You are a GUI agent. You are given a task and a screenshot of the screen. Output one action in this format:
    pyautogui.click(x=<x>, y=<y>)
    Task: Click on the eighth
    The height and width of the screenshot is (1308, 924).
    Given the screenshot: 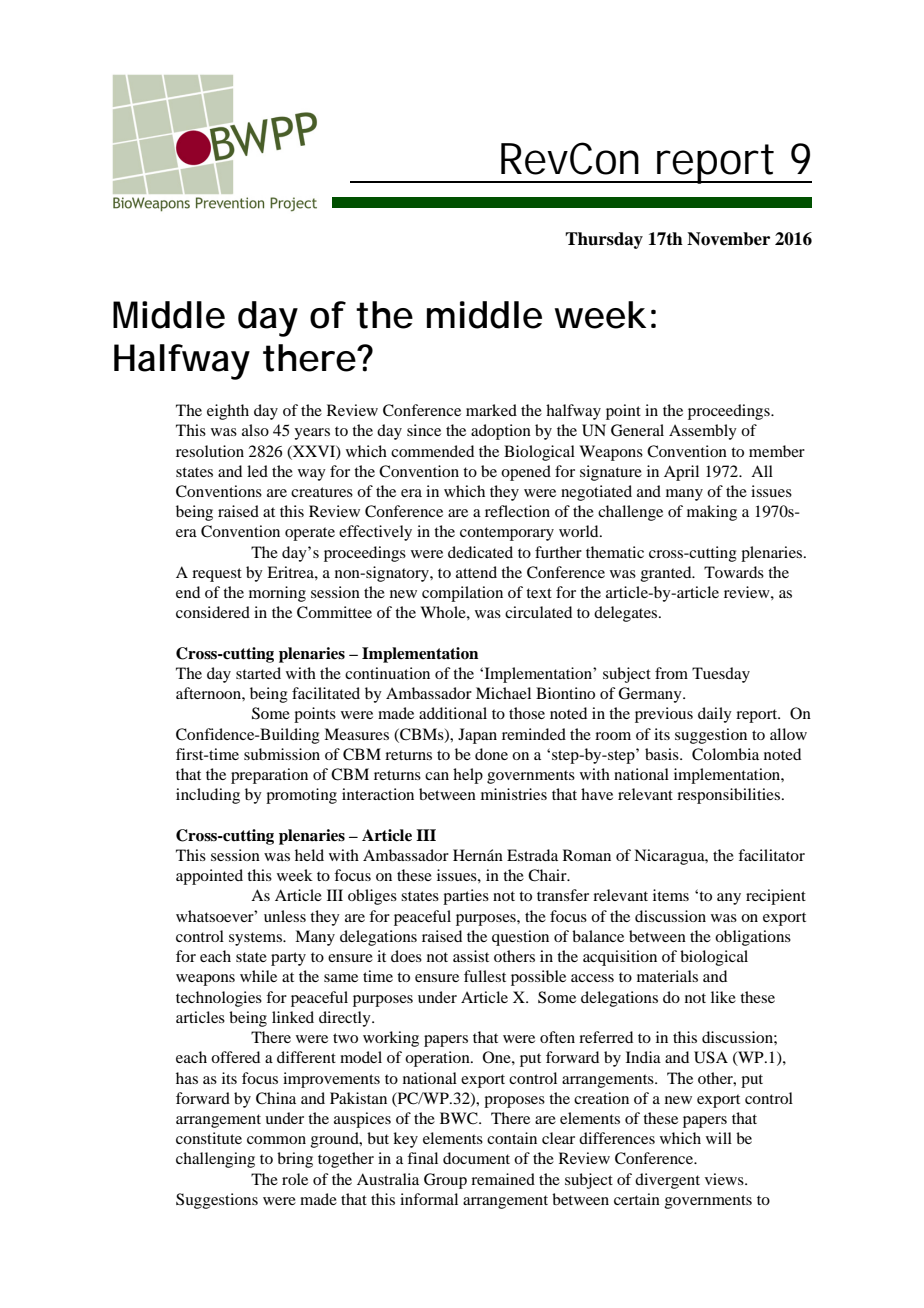 What is the action you would take?
    pyautogui.click(x=228, y=412)
